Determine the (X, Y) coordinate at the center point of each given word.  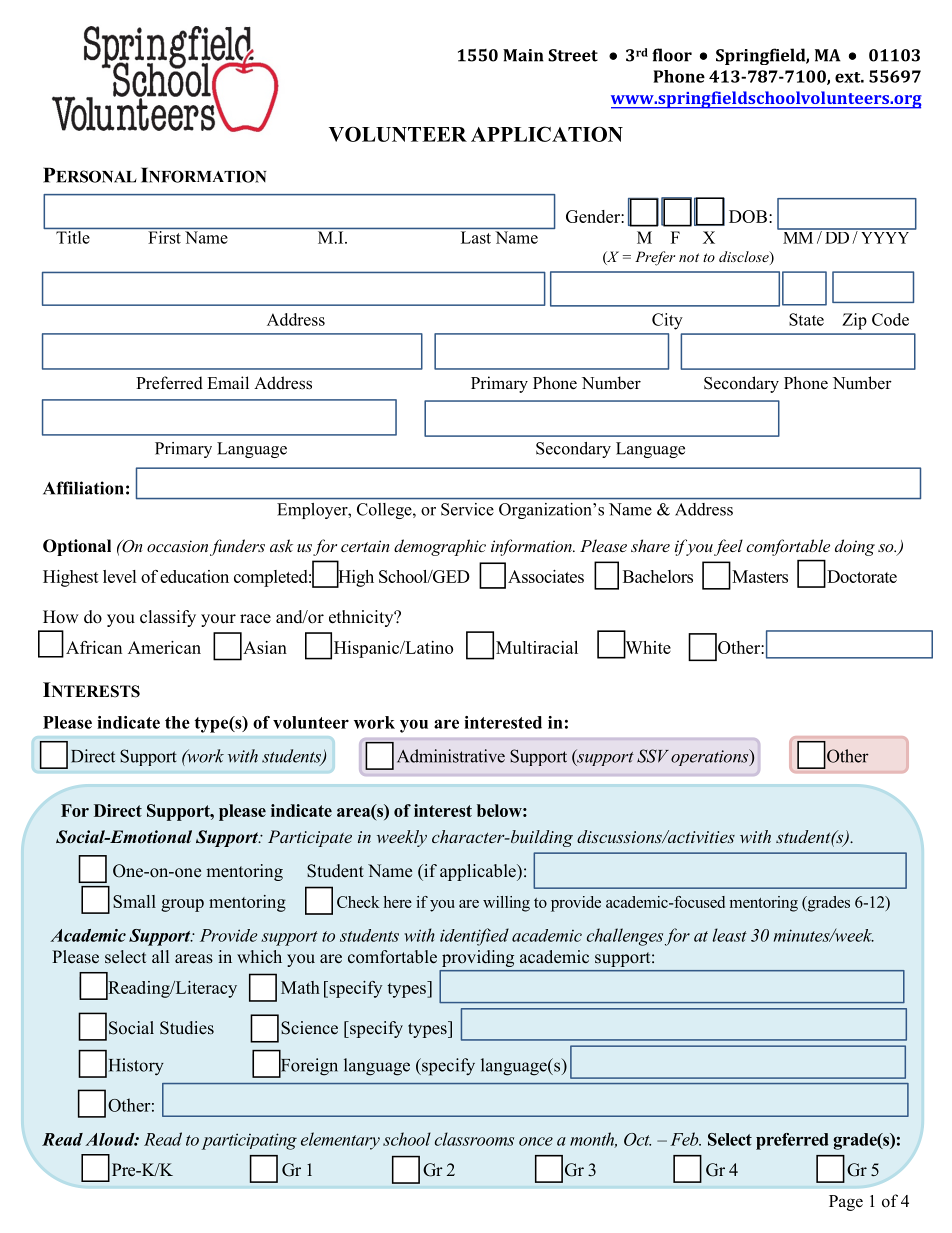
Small (134, 901)
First (165, 237)
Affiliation (83, 488)
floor (672, 55)
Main (523, 55)
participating (249, 1141)
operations (711, 757)
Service (467, 509)
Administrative (451, 756)
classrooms (474, 1139)
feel (728, 547)
